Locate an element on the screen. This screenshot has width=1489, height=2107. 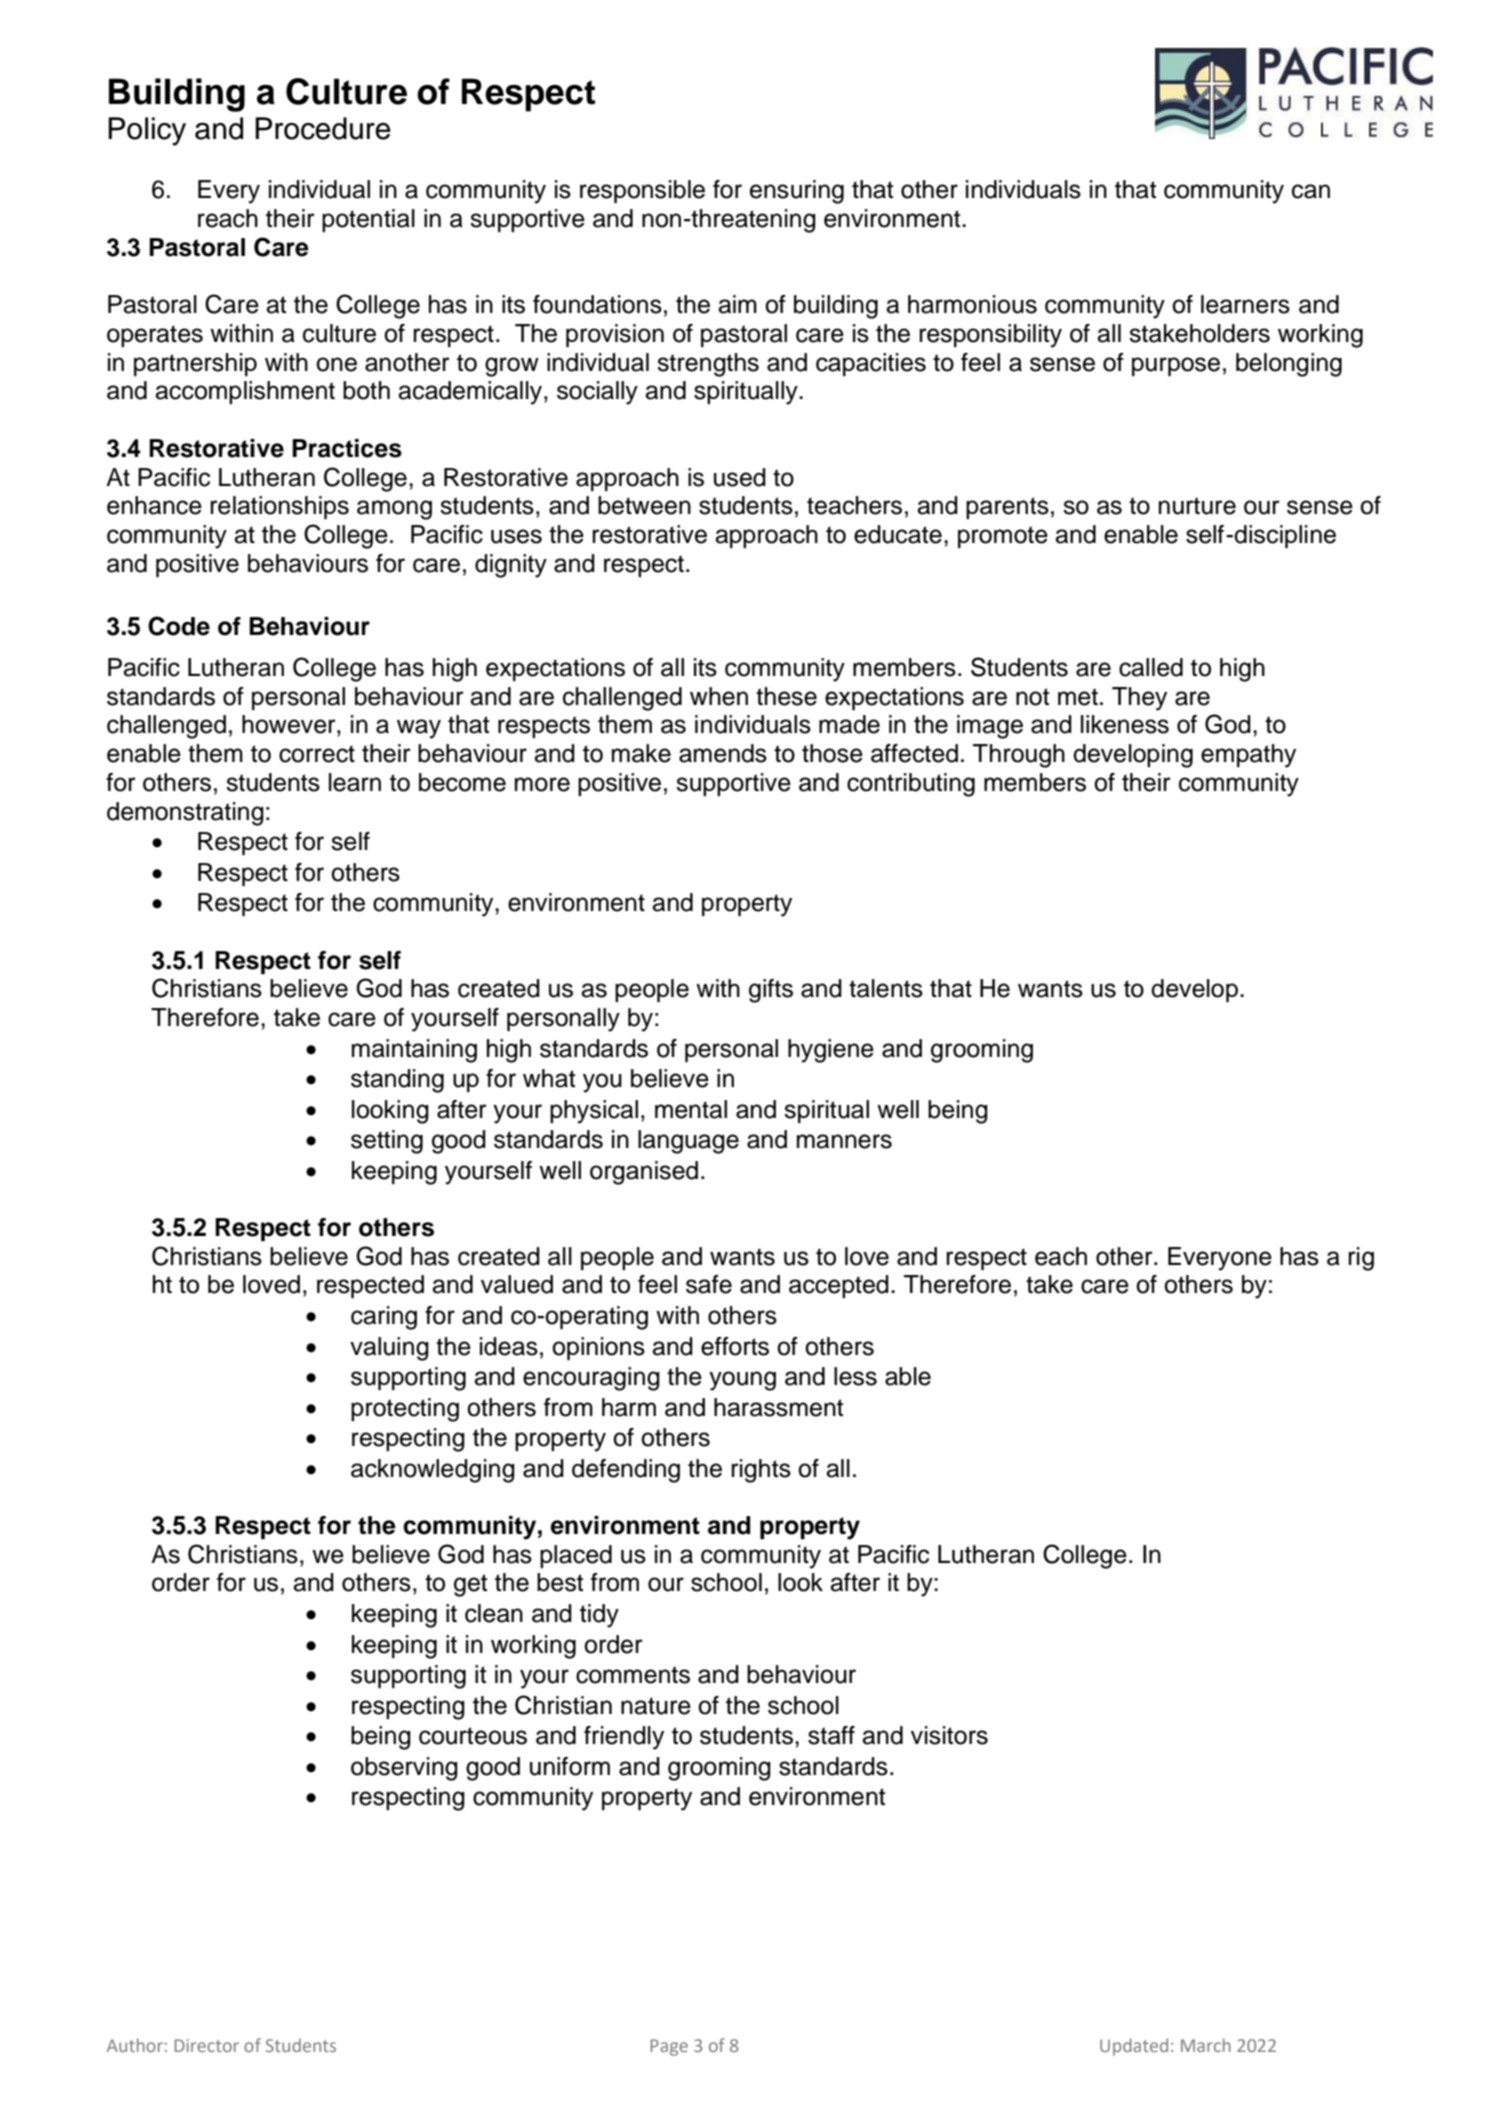
young is located at coordinates (742, 1381).
